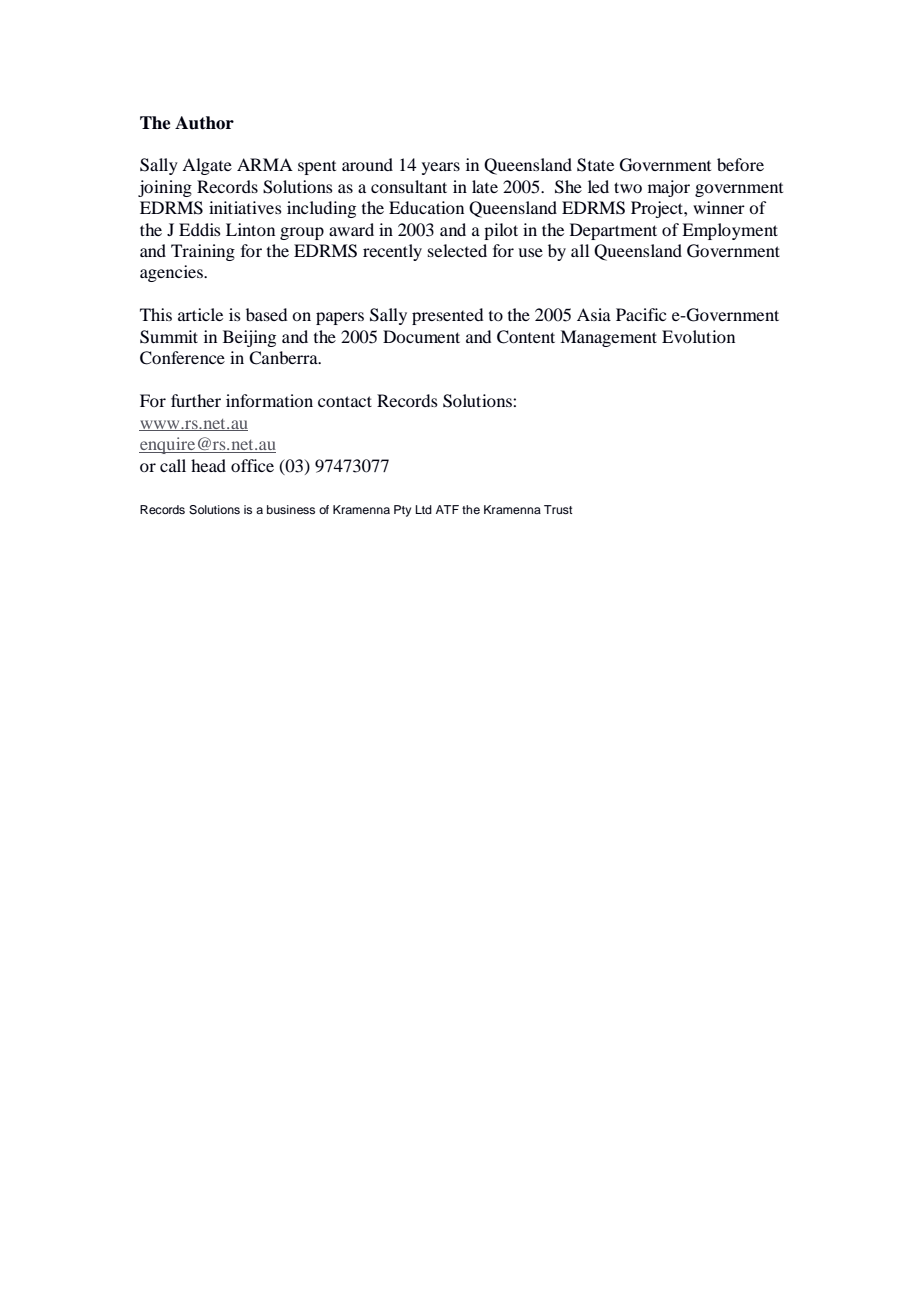 The width and height of the screenshot is (924, 1308). Describe the element at coordinates (641, 314) in the screenshot. I see `Pacific` at that location.
